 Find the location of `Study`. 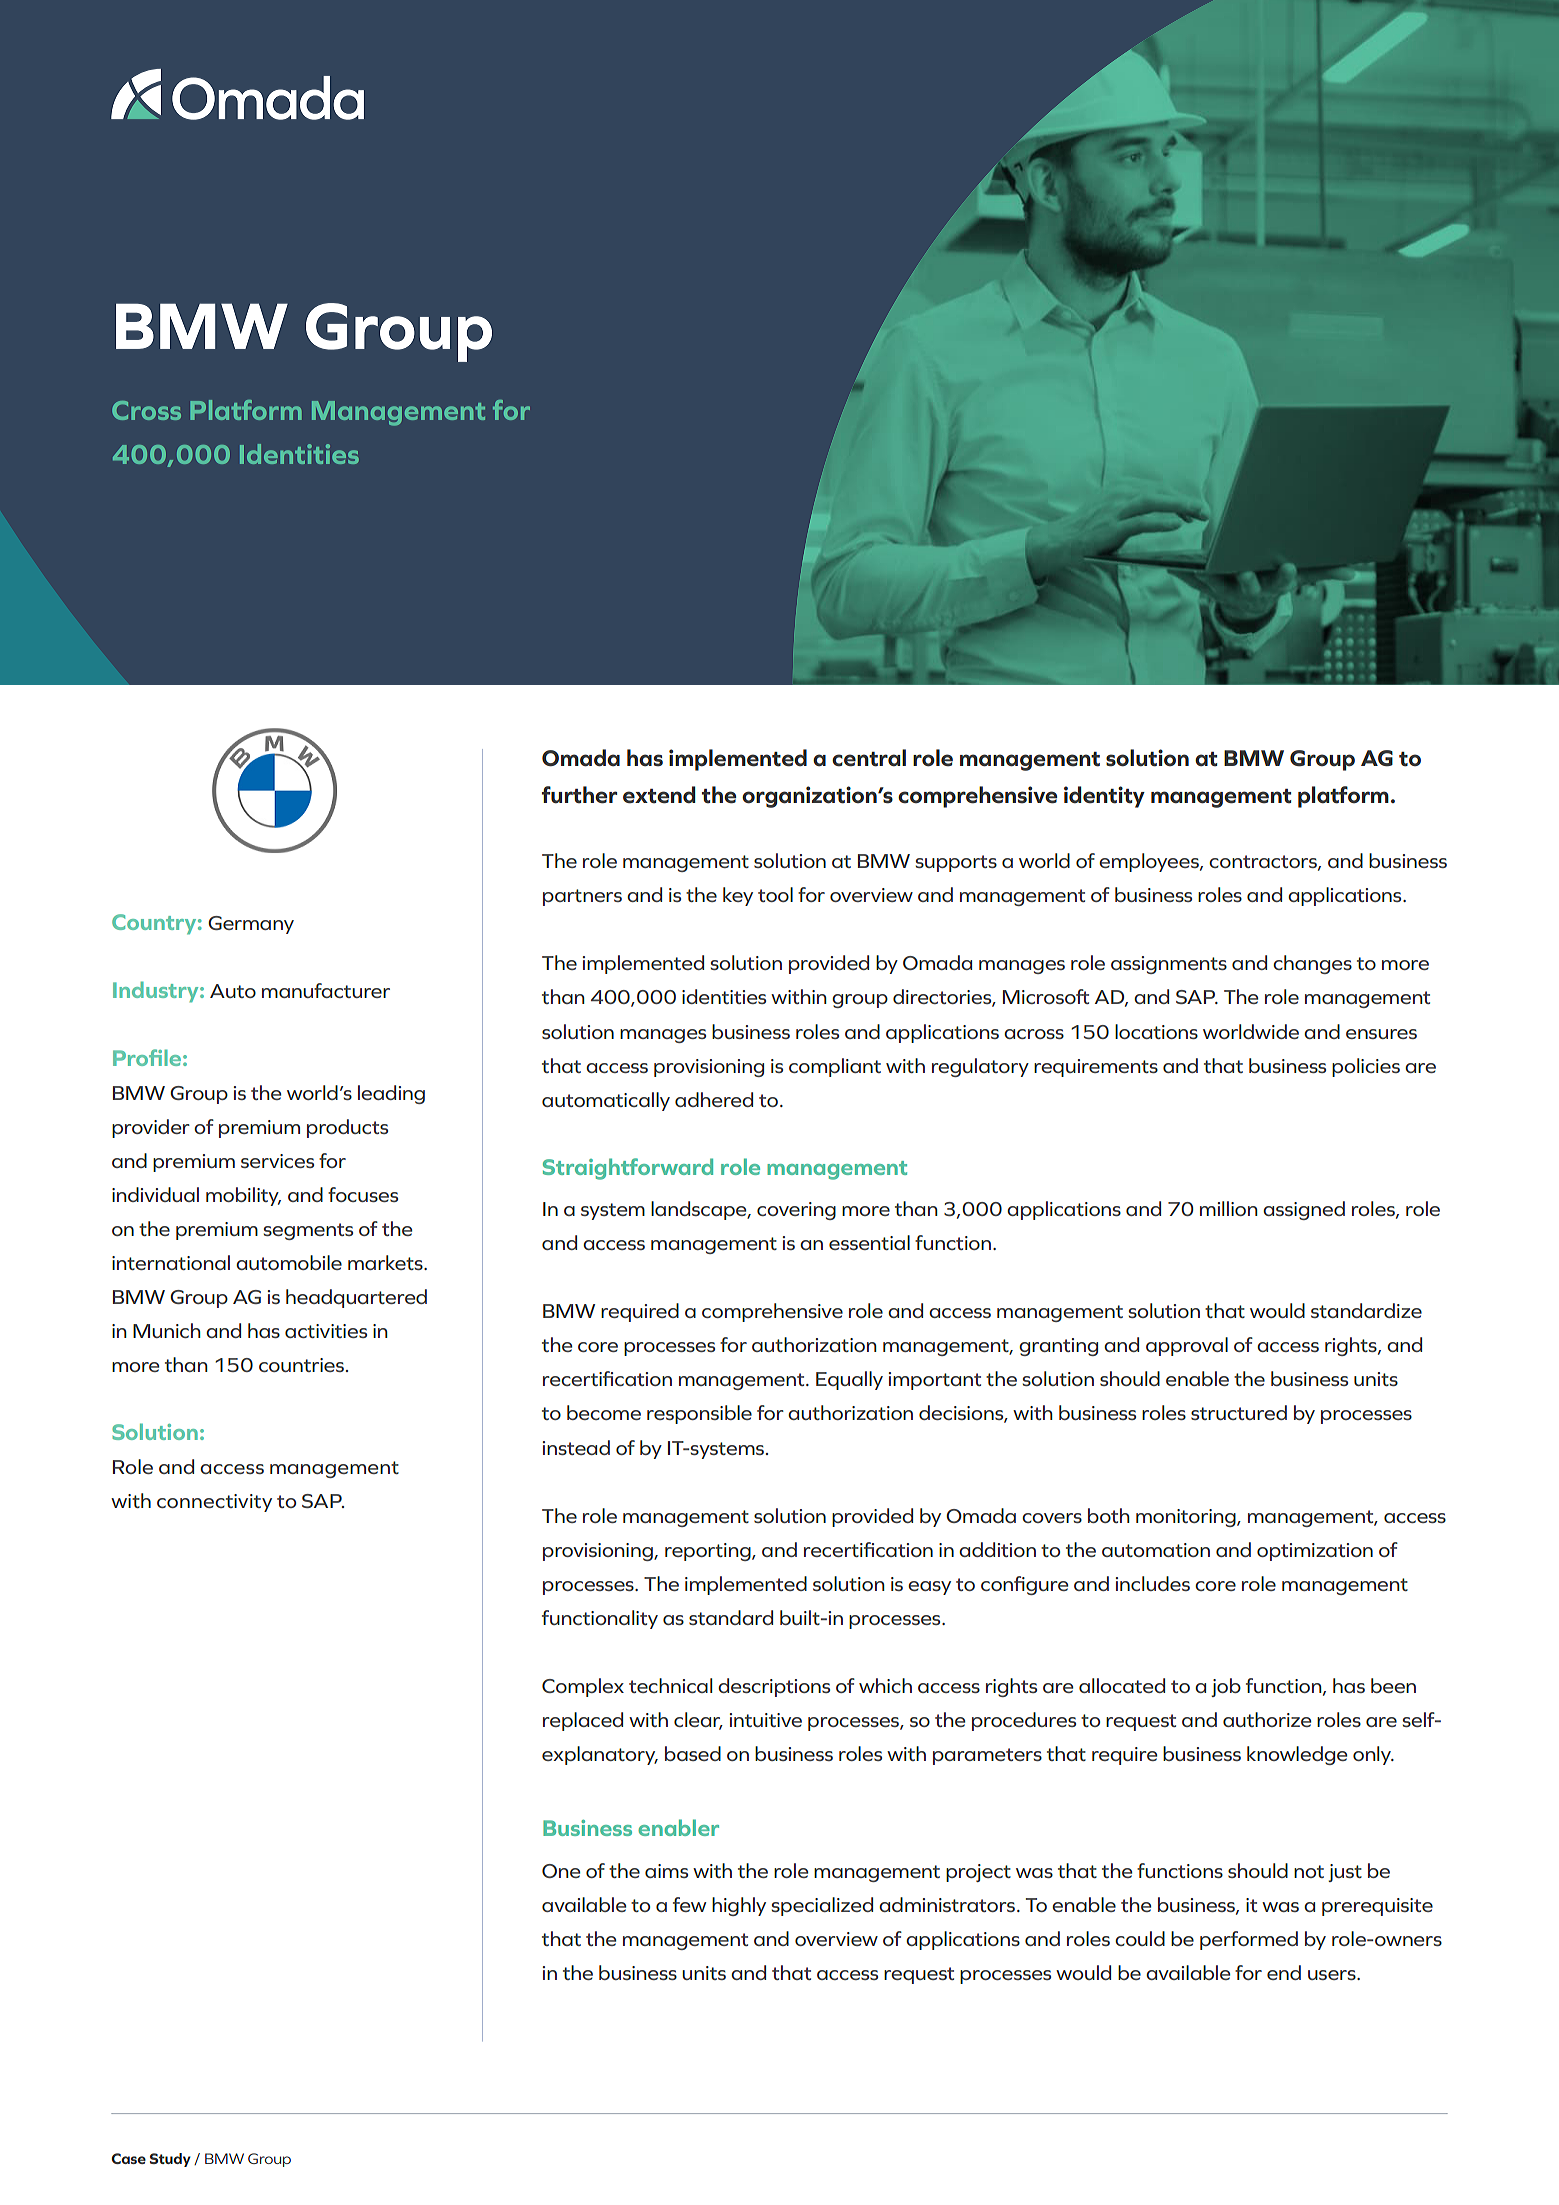

Study is located at coordinates (170, 2160).
